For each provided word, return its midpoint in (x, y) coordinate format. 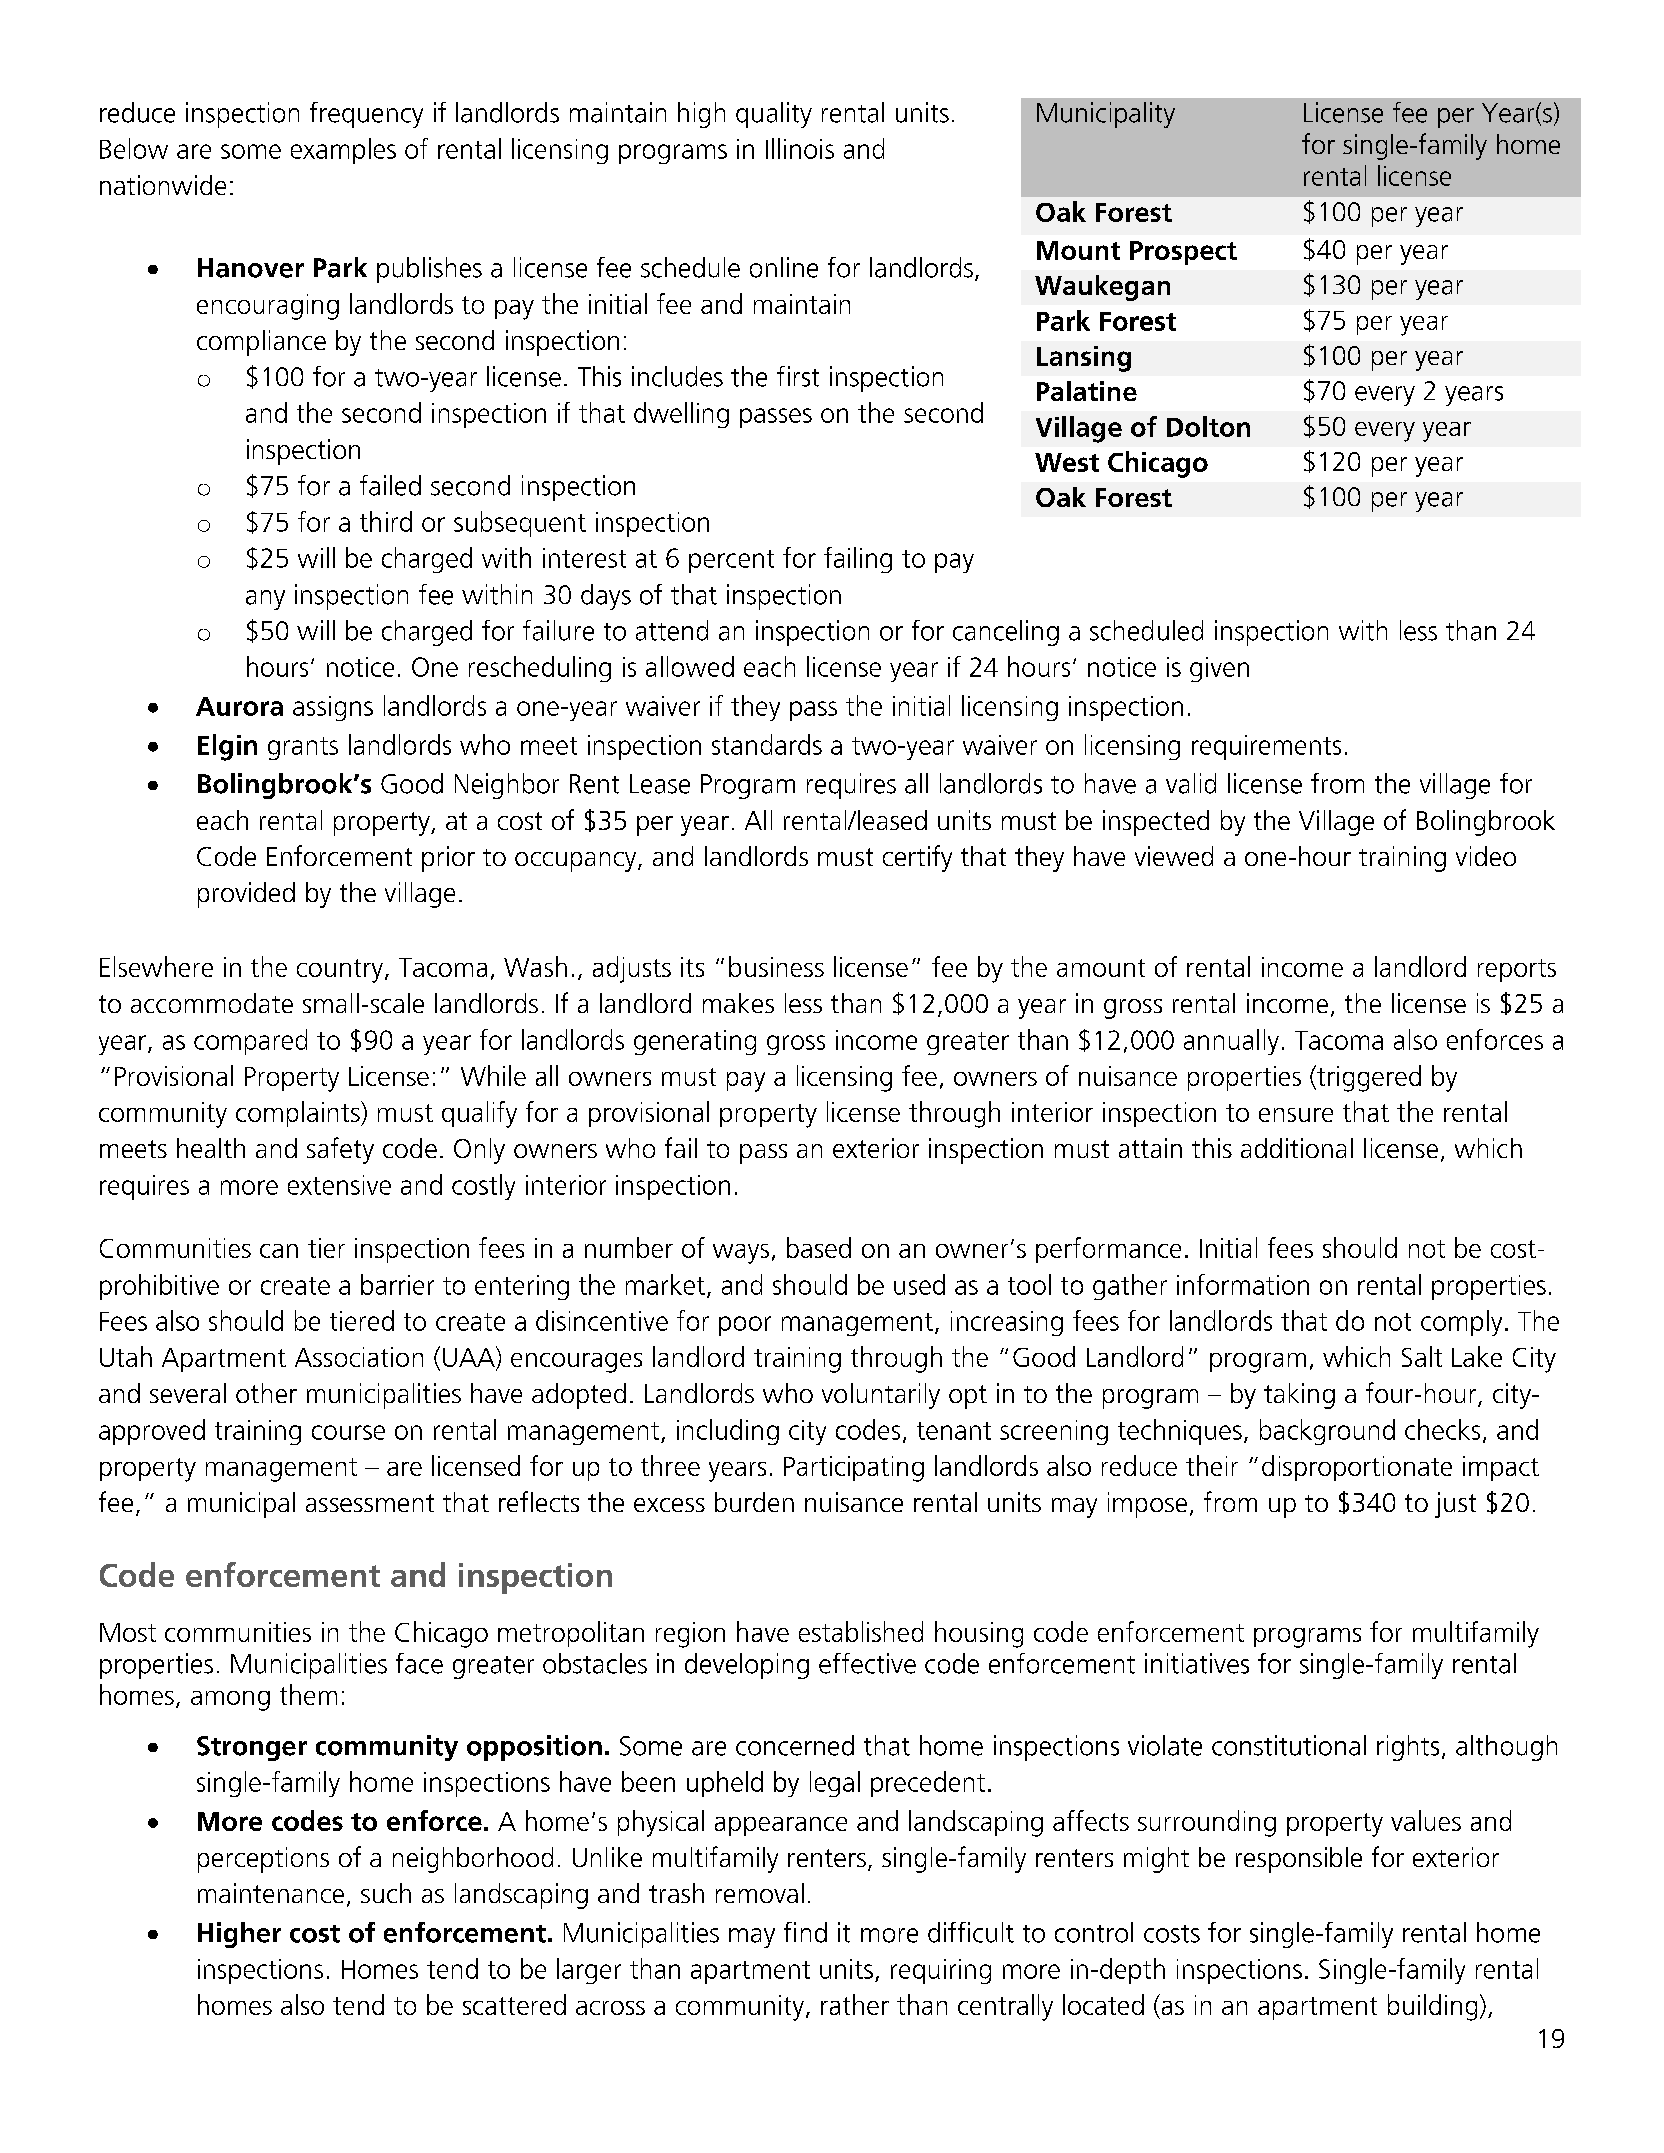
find (805, 1932)
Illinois (800, 148)
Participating (854, 1469)
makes (738, 1003)
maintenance (271, 1893)
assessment (370, 1503)
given (1219, 669)
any (265, 600)
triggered (1368, 1078)
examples (343, 151)
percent (731, 561)
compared (250, 1042)
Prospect (1183, 253)
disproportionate (1357, 1468)
